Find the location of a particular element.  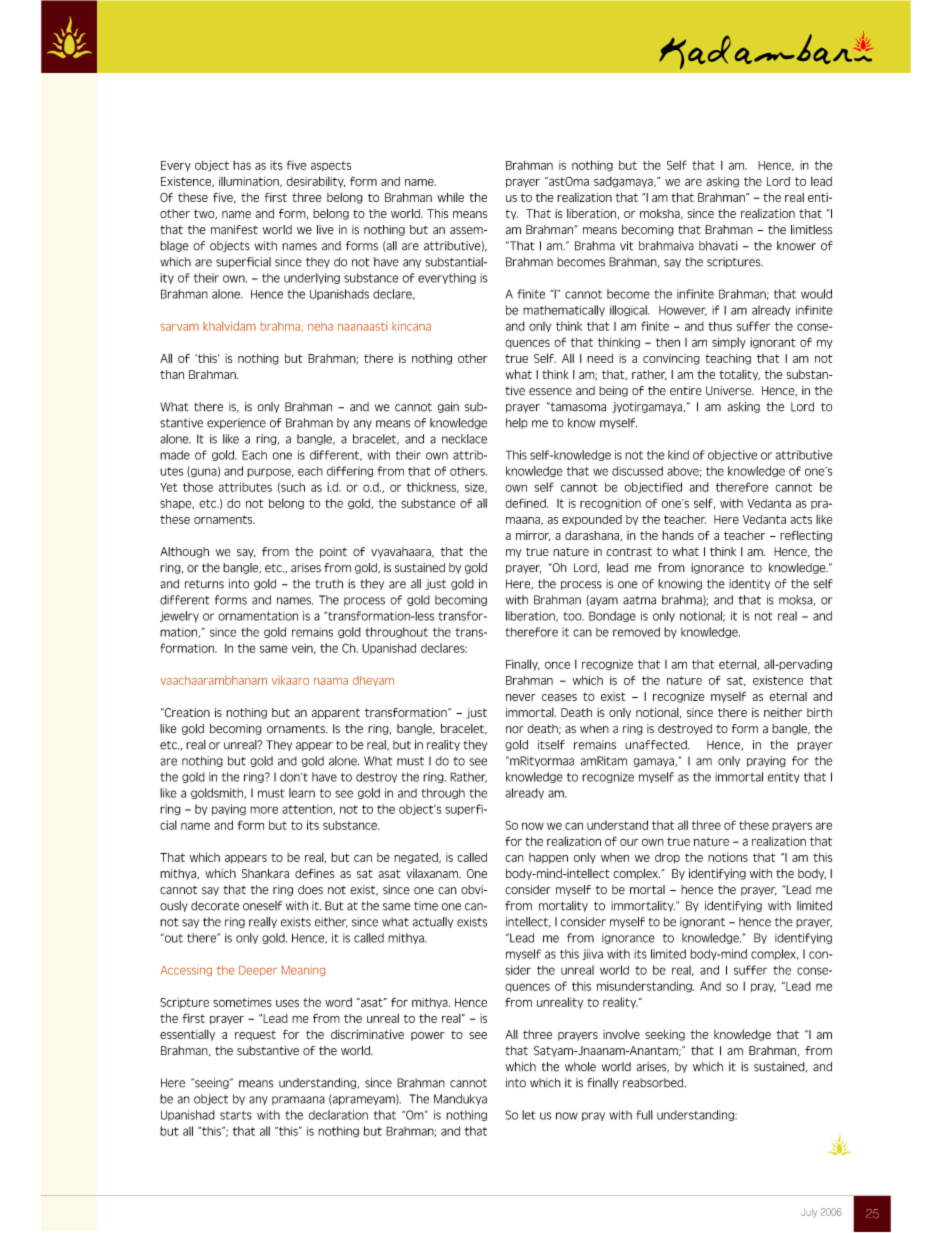

moksha is located at coordinates (661, 214).
